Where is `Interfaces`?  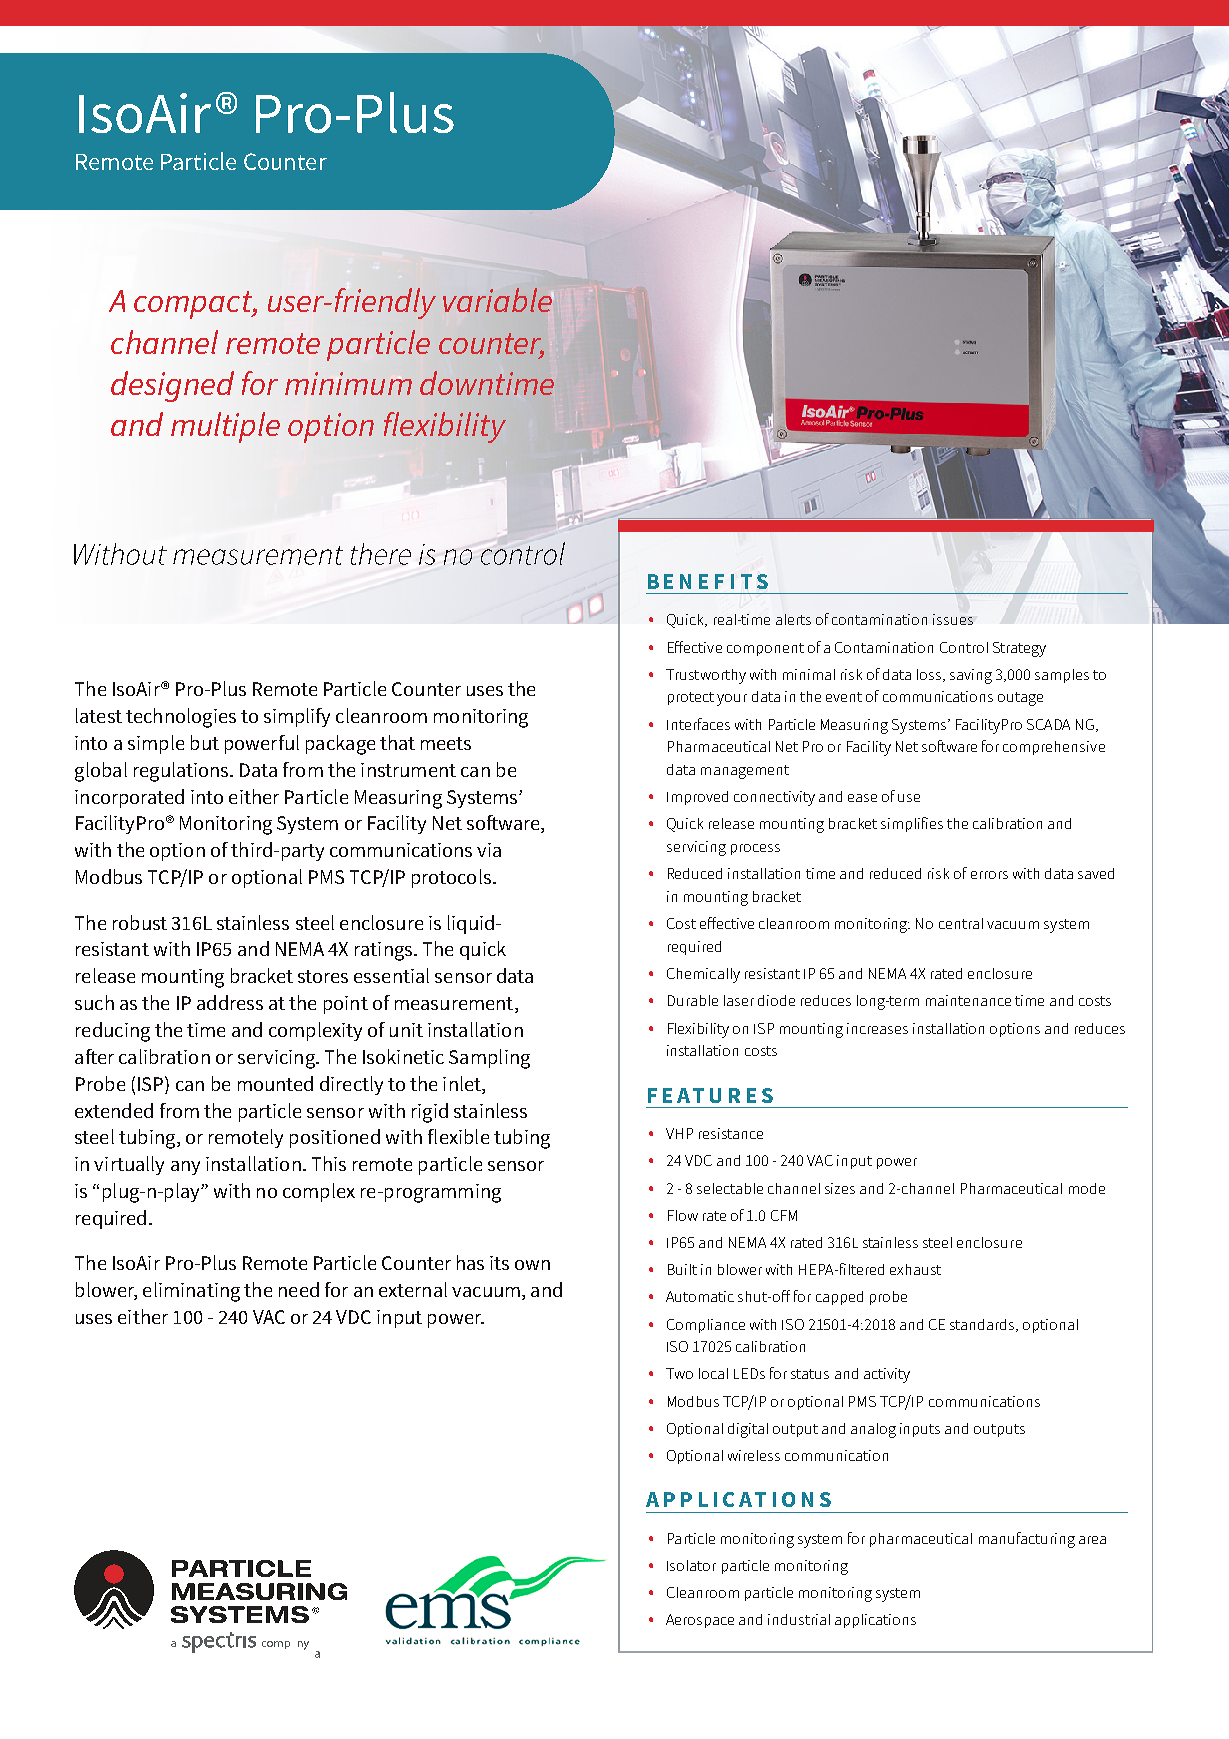
Interfaces is located at coordinates (698, 724).
